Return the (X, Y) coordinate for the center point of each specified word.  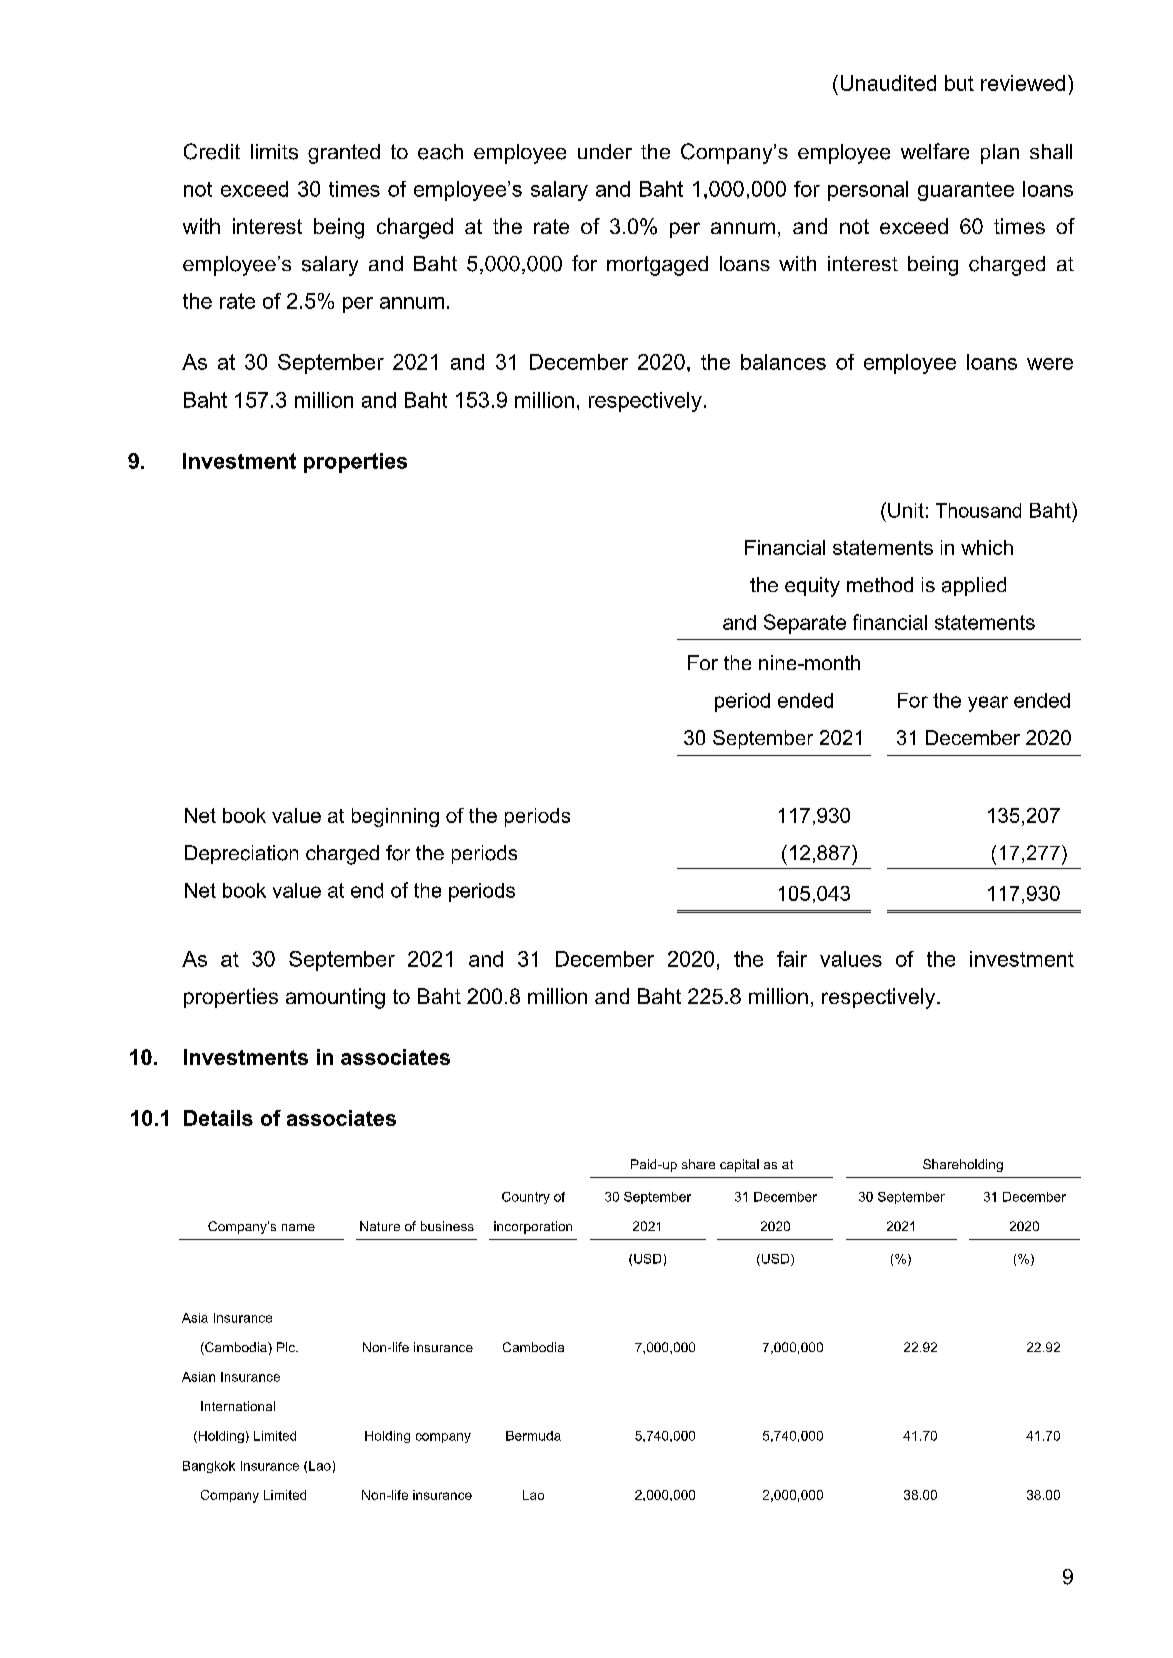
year (988, 704)
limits (274, 152)
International (238, 1406)
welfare (935, 151)
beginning (395, 817)
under (605, 151)
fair (792, 959)
